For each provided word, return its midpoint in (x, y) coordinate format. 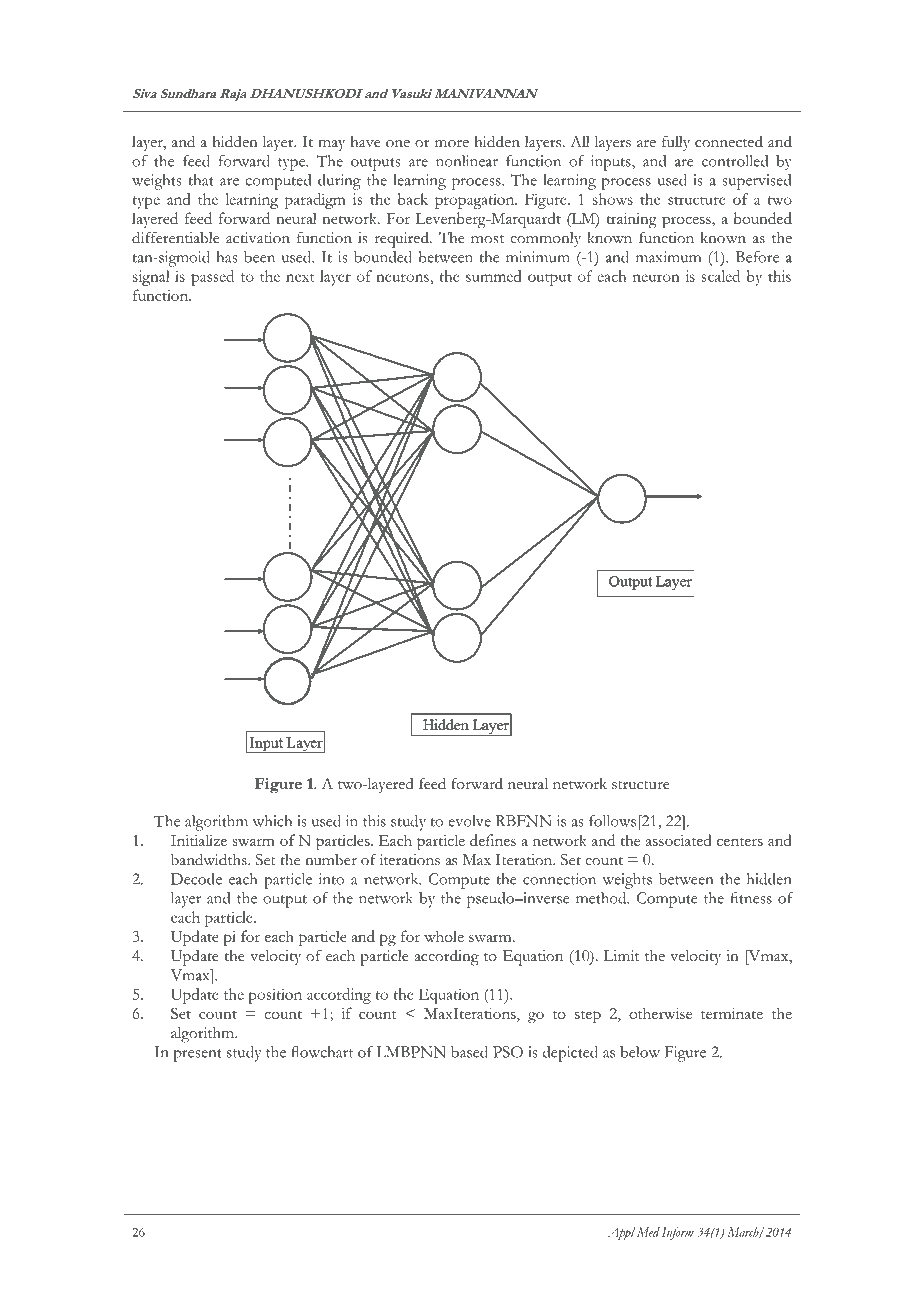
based (469, 1052)
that (201, 180)
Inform (678, 1233)
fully (676, 143)
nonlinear (467, 161)
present (197, 1055)
